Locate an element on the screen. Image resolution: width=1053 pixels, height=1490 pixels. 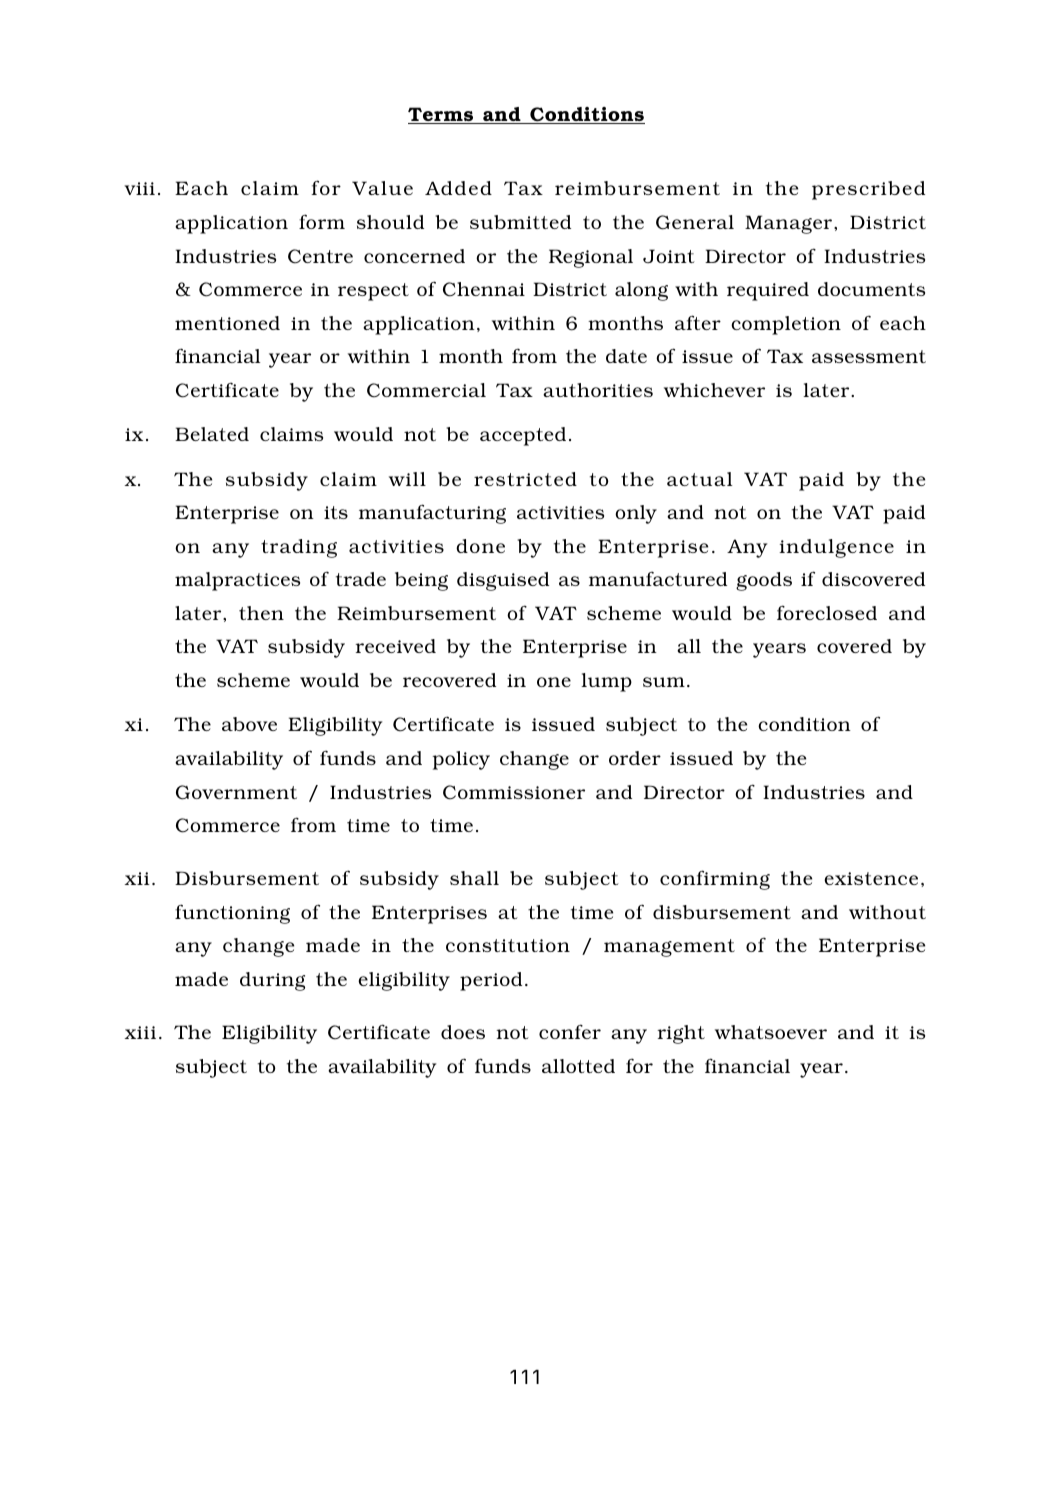
disguised is located at coordinates (503, 581).
